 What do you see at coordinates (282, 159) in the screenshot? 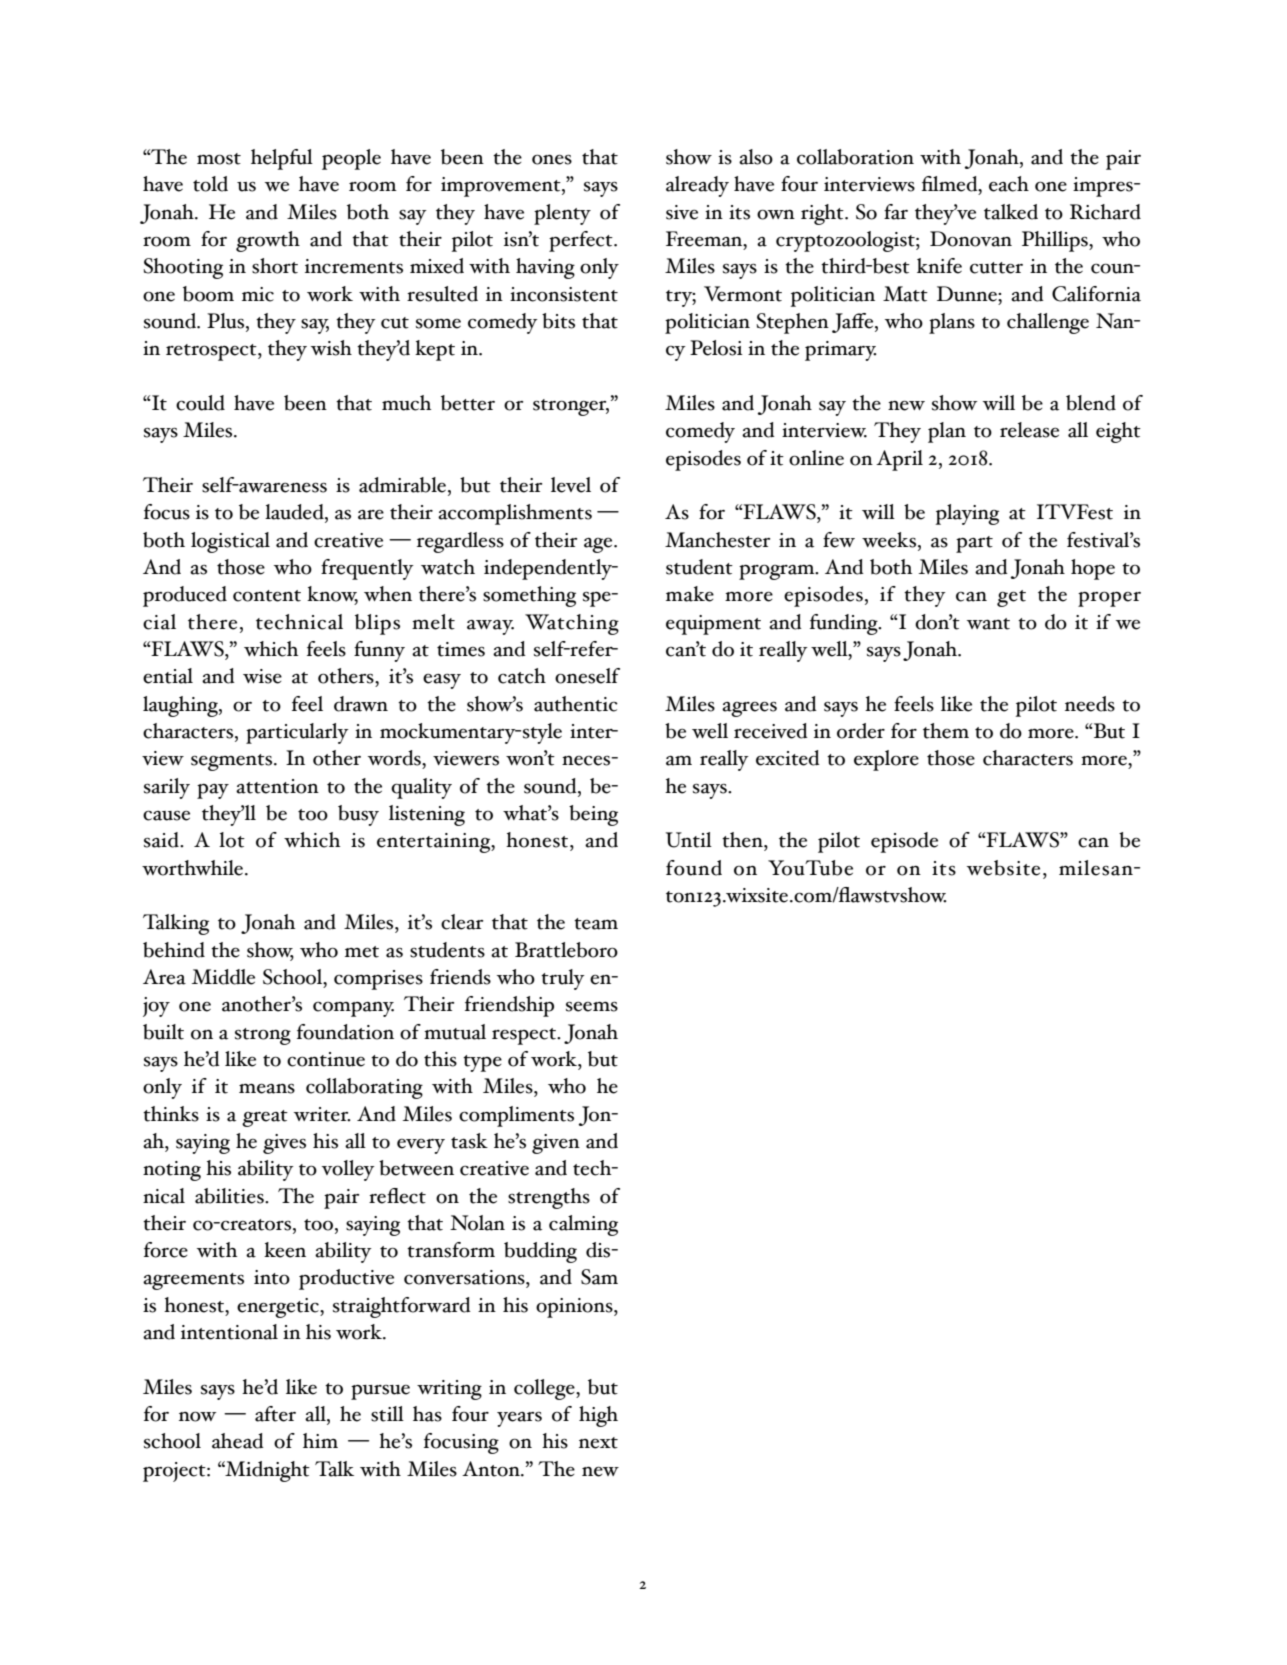
I see `helpful` at bounding box center [282, 159].
